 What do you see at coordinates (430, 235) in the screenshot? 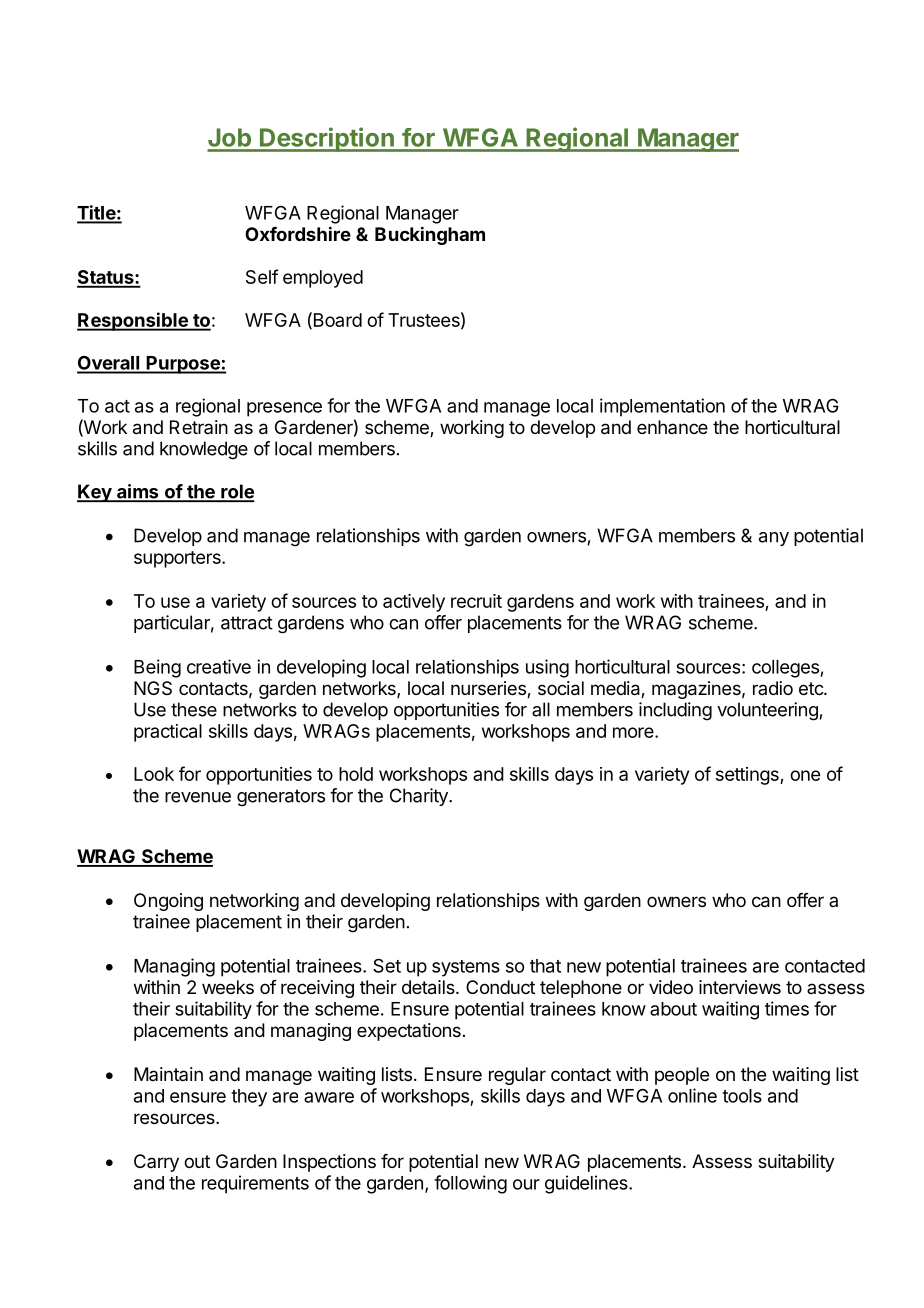
I see `Buckingham` at bounding box center [430, 235].
